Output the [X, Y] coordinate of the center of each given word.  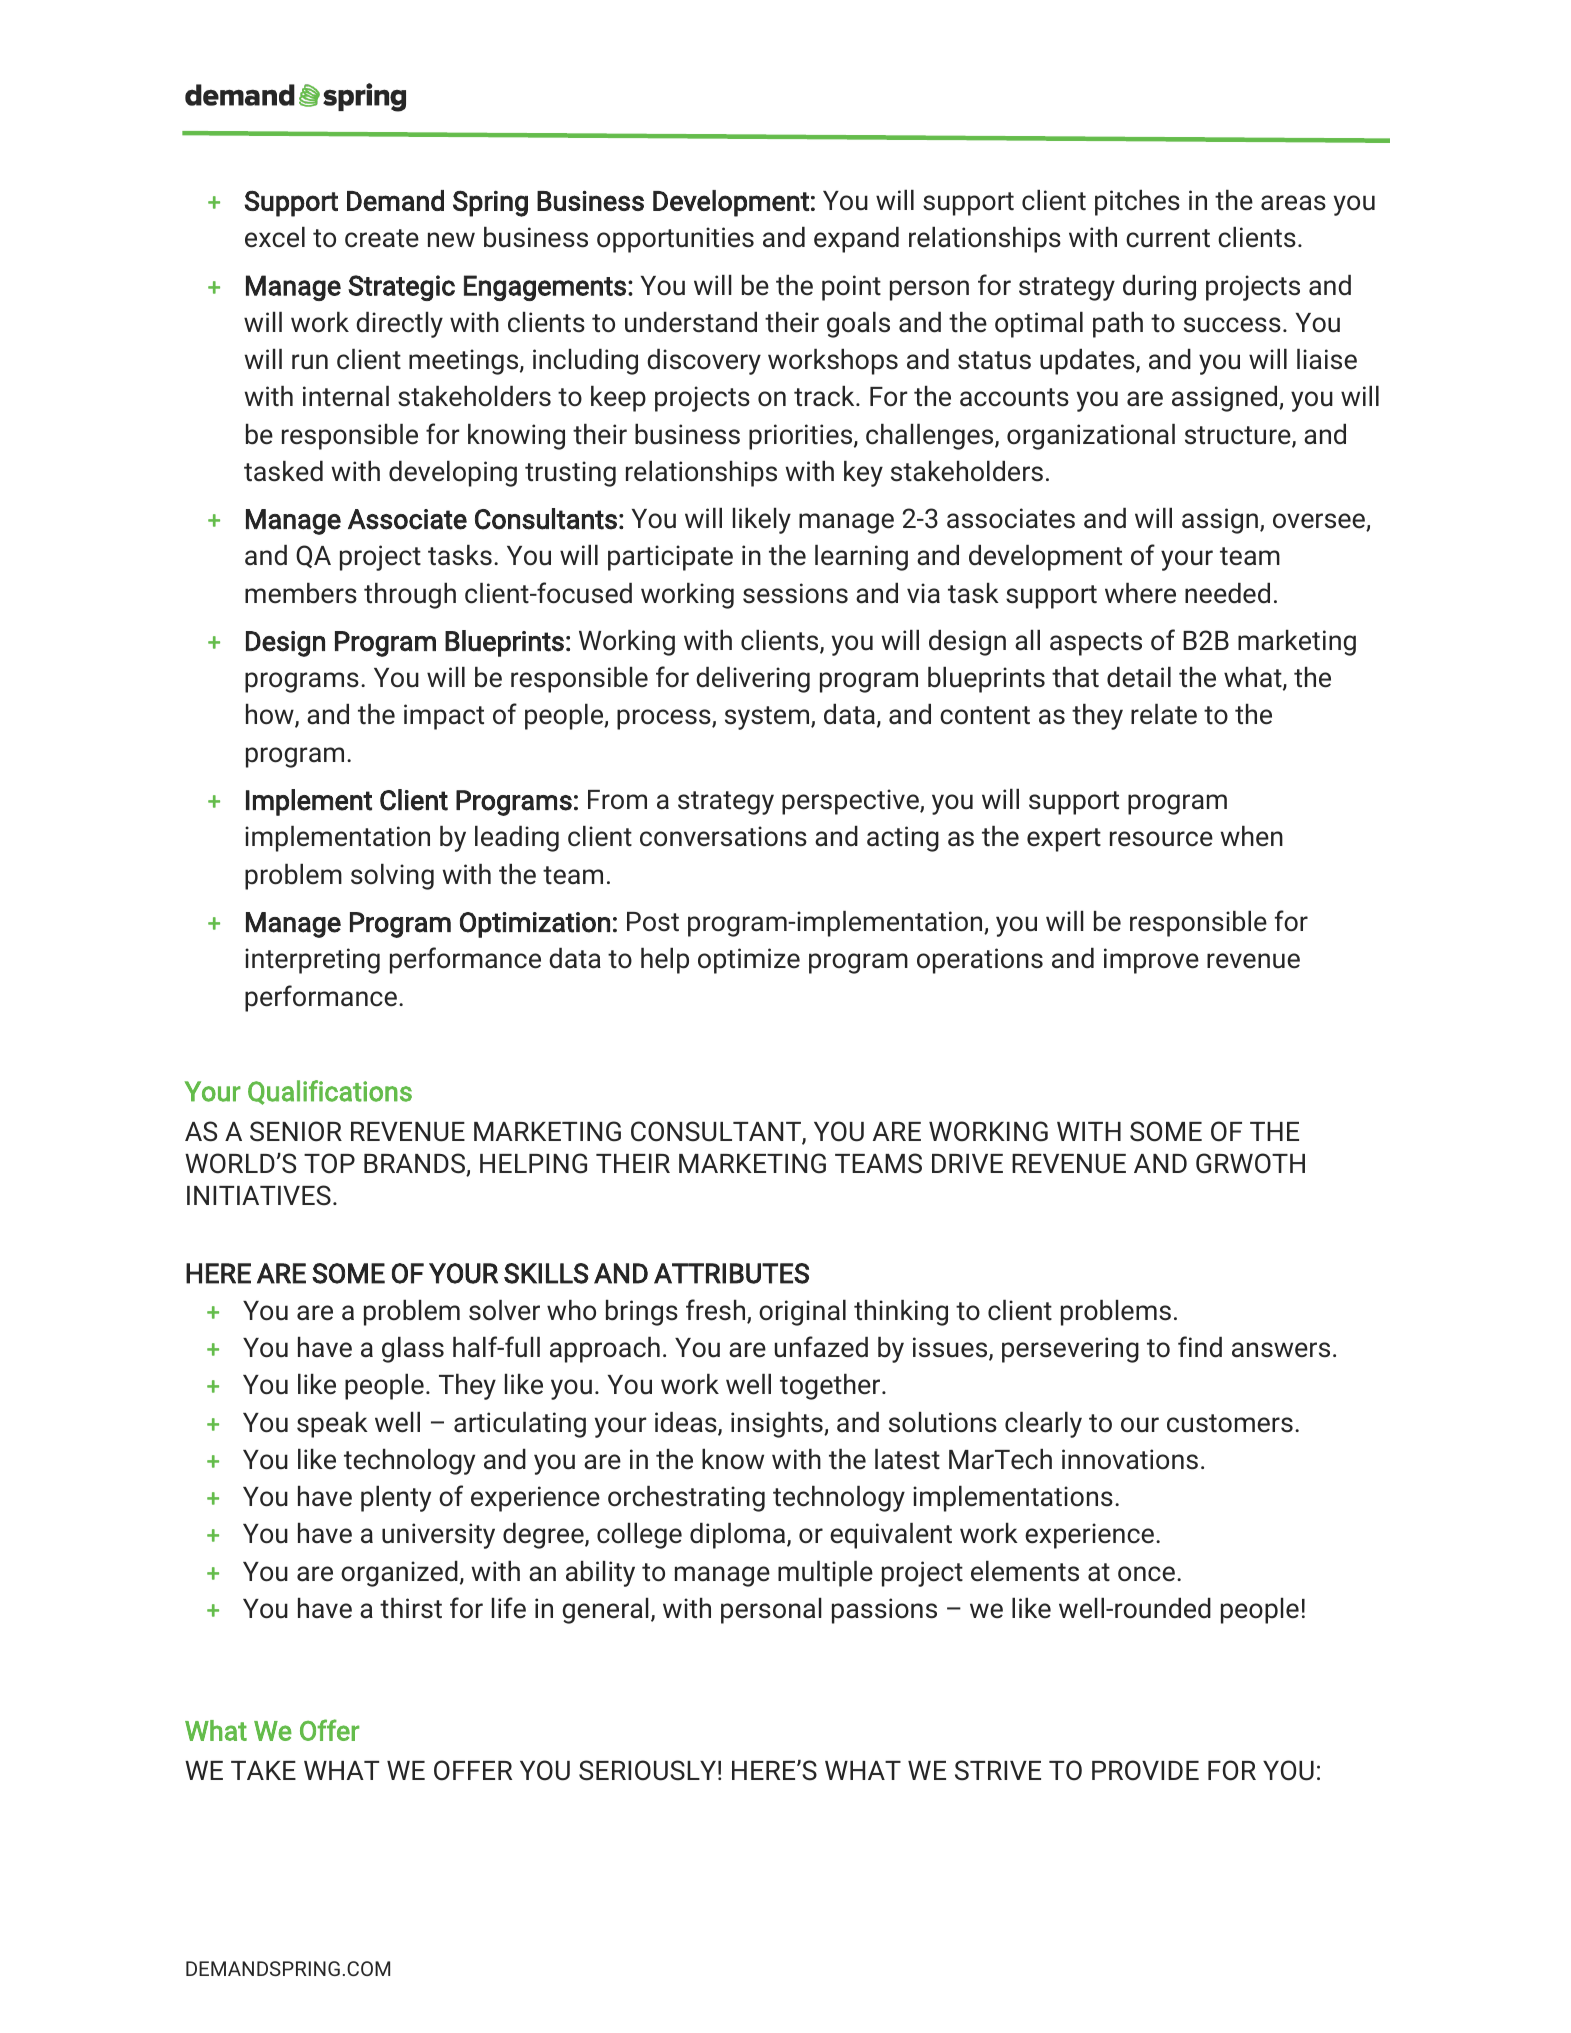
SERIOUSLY [647, 1770]
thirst [411, 1608]
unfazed [821, 1347]
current [1168, 238]
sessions [795, 593]
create [382, 238]
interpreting [312, 961]
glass [413, 1350]
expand [856, 240]
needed [1227, 593]
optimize [749, 961]
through [410, 596]
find [1200, 1347]
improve [1151, 961]
